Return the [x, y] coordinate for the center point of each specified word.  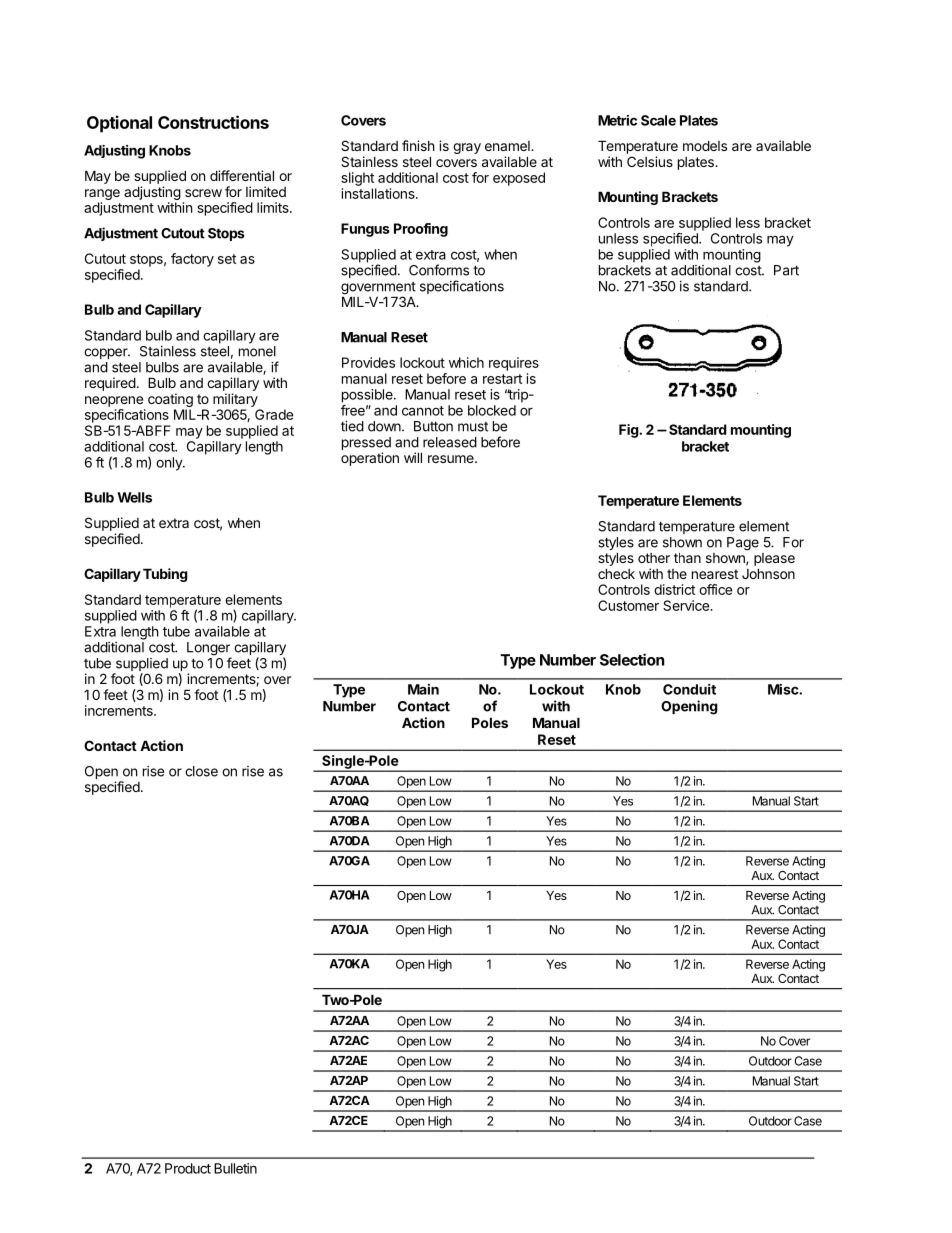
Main [423, 689]
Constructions [213, 122]
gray [467, 148]
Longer [209, 650]
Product [188, 1168]
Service [687, 605]
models [705, 145]
